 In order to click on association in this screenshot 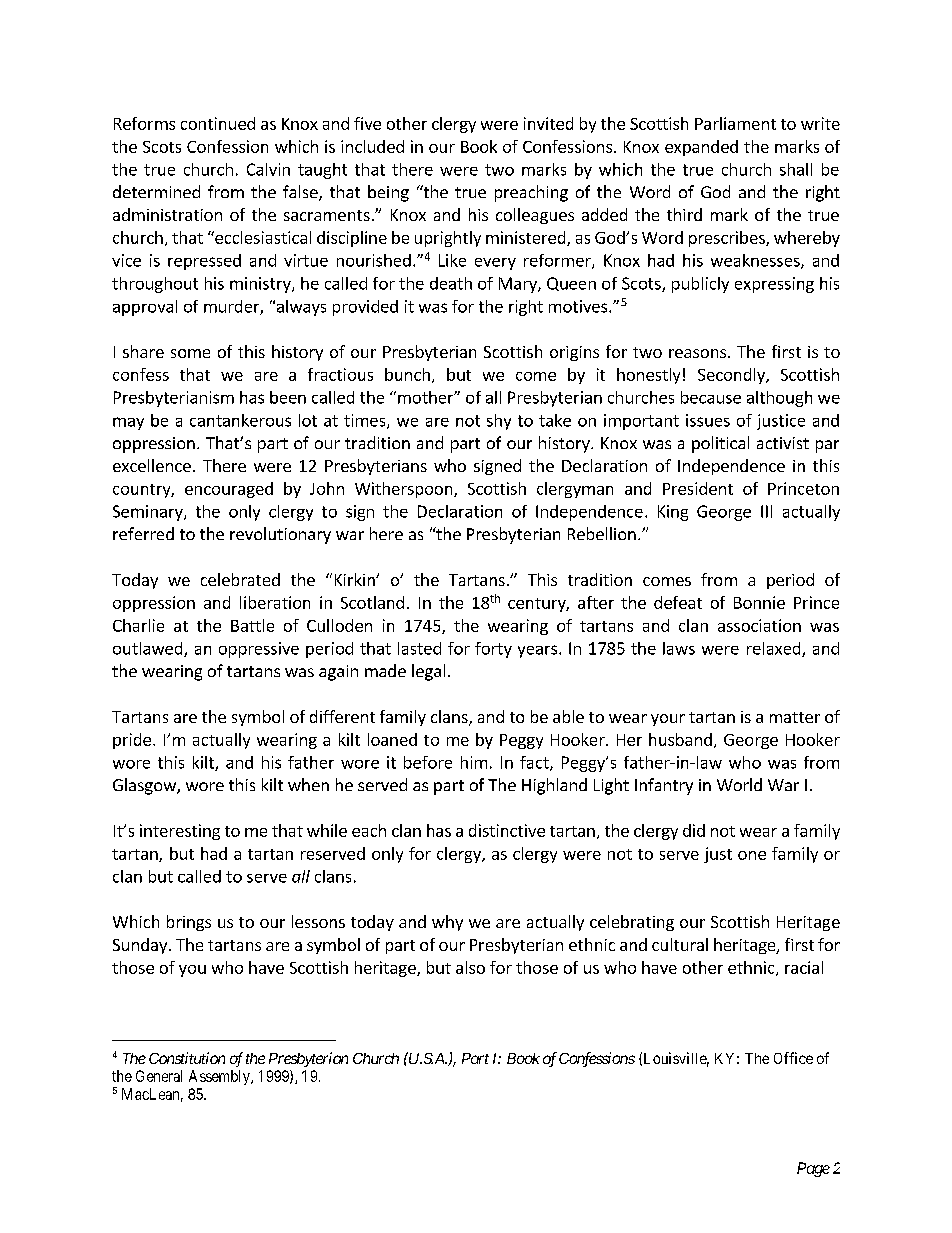, I will do `click(759, 625)`.
